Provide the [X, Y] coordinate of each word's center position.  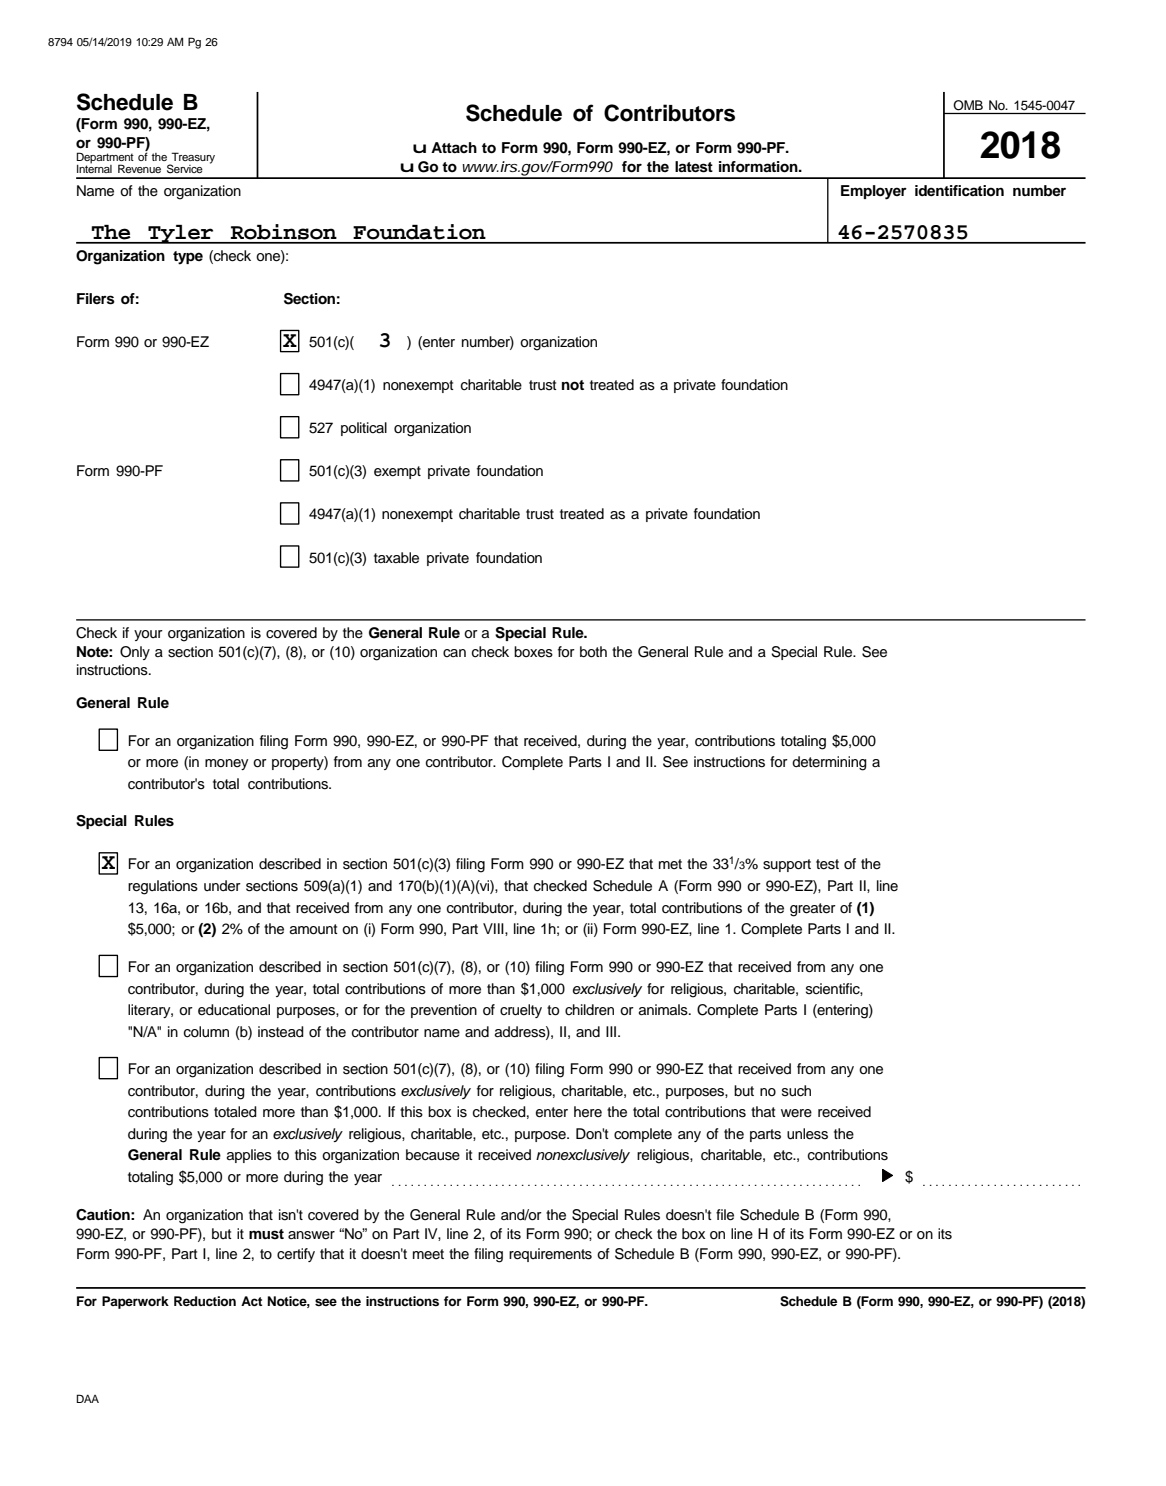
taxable [396, 558]
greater [813, 910]
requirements [550, 1255]
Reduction [205, 1301]
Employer [874, 192]
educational [234, 1010]
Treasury [192, 159]
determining [829, 763]
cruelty [521, 1011]
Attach [454, 147]
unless [807, 1134]
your [148, 635]
